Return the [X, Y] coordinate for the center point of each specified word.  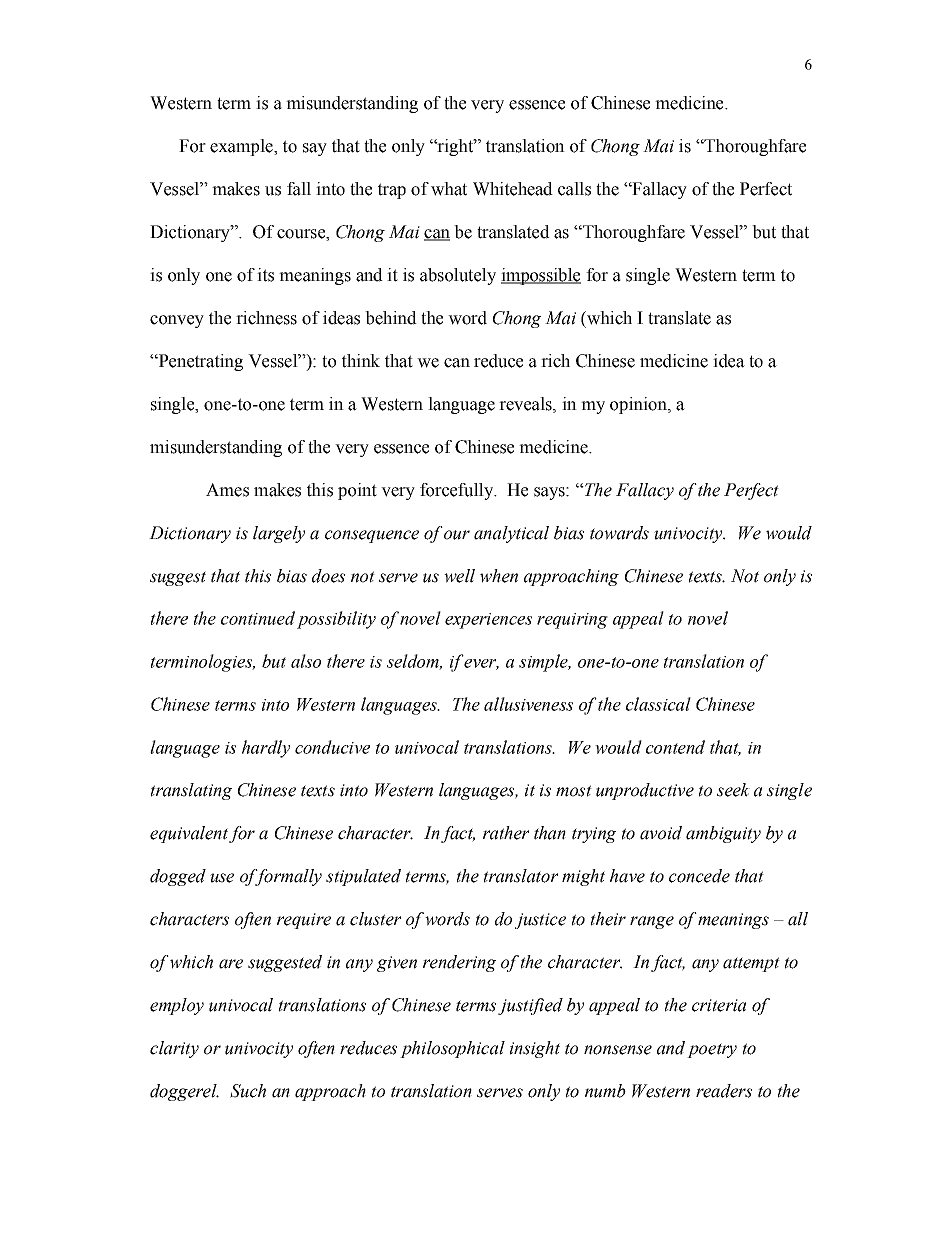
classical [658, 704]
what [449, 189]
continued [258, 618]
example [242, 147]
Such [248, 1091]
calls [574, 189]
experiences [488, 621]
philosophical [452, 1049]
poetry [712, 1050]
